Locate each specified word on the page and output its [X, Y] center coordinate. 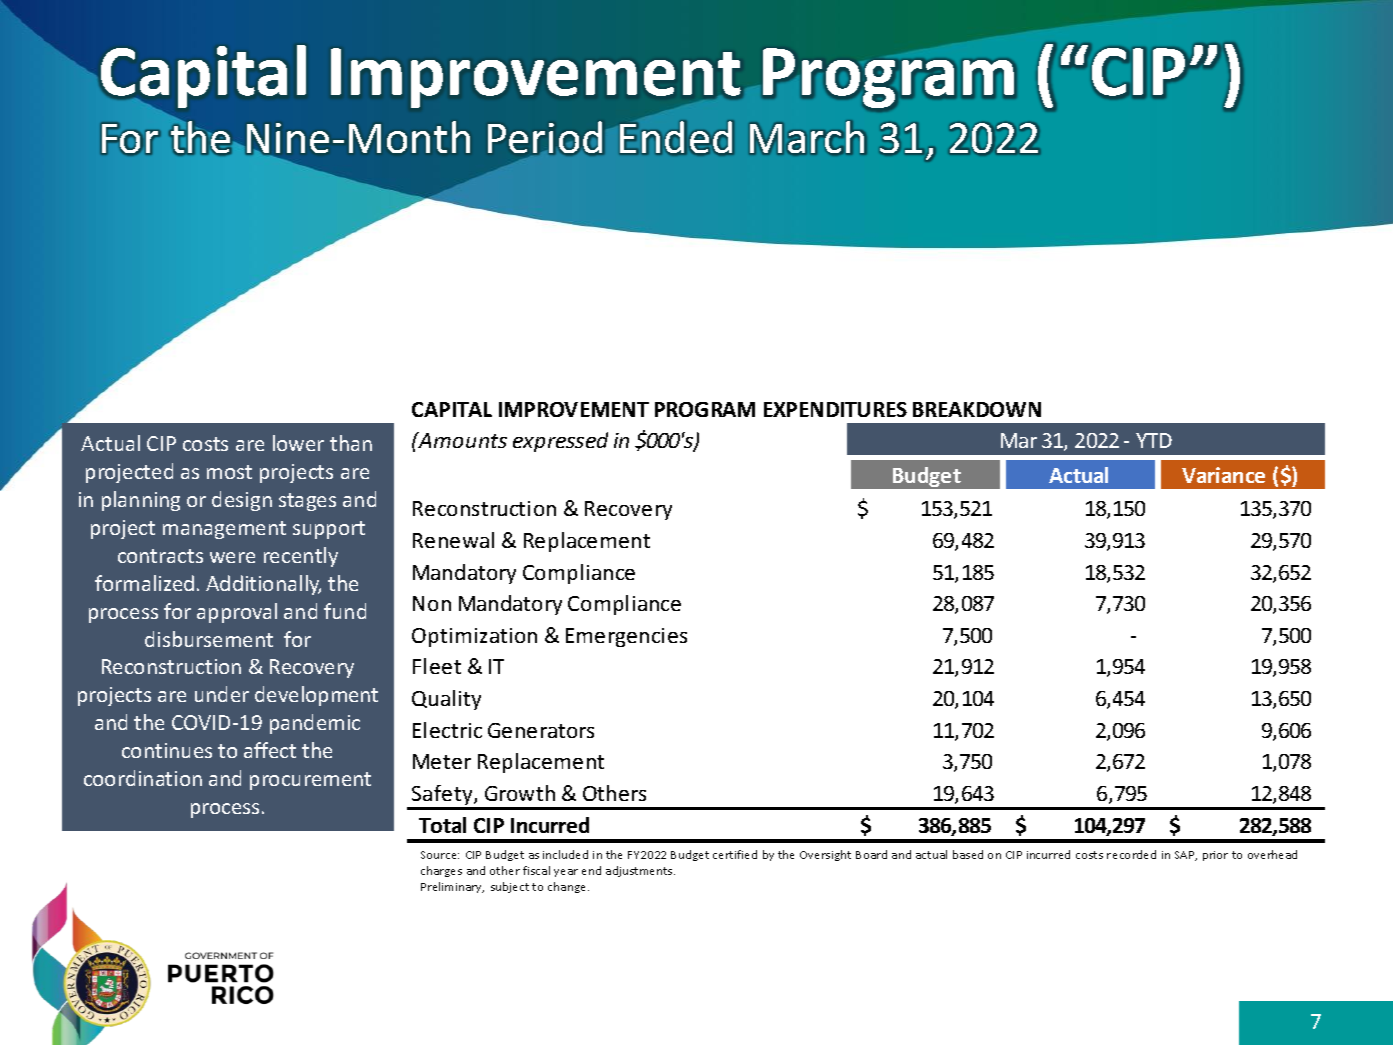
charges [441, 871]
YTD [1154, 440]
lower [298, 443]
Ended [676, 137]
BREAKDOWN [977, 409]
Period [545, 137]
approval [237, 613]
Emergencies [626, 637]
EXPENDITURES [835, 409]
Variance [1223, 475]
